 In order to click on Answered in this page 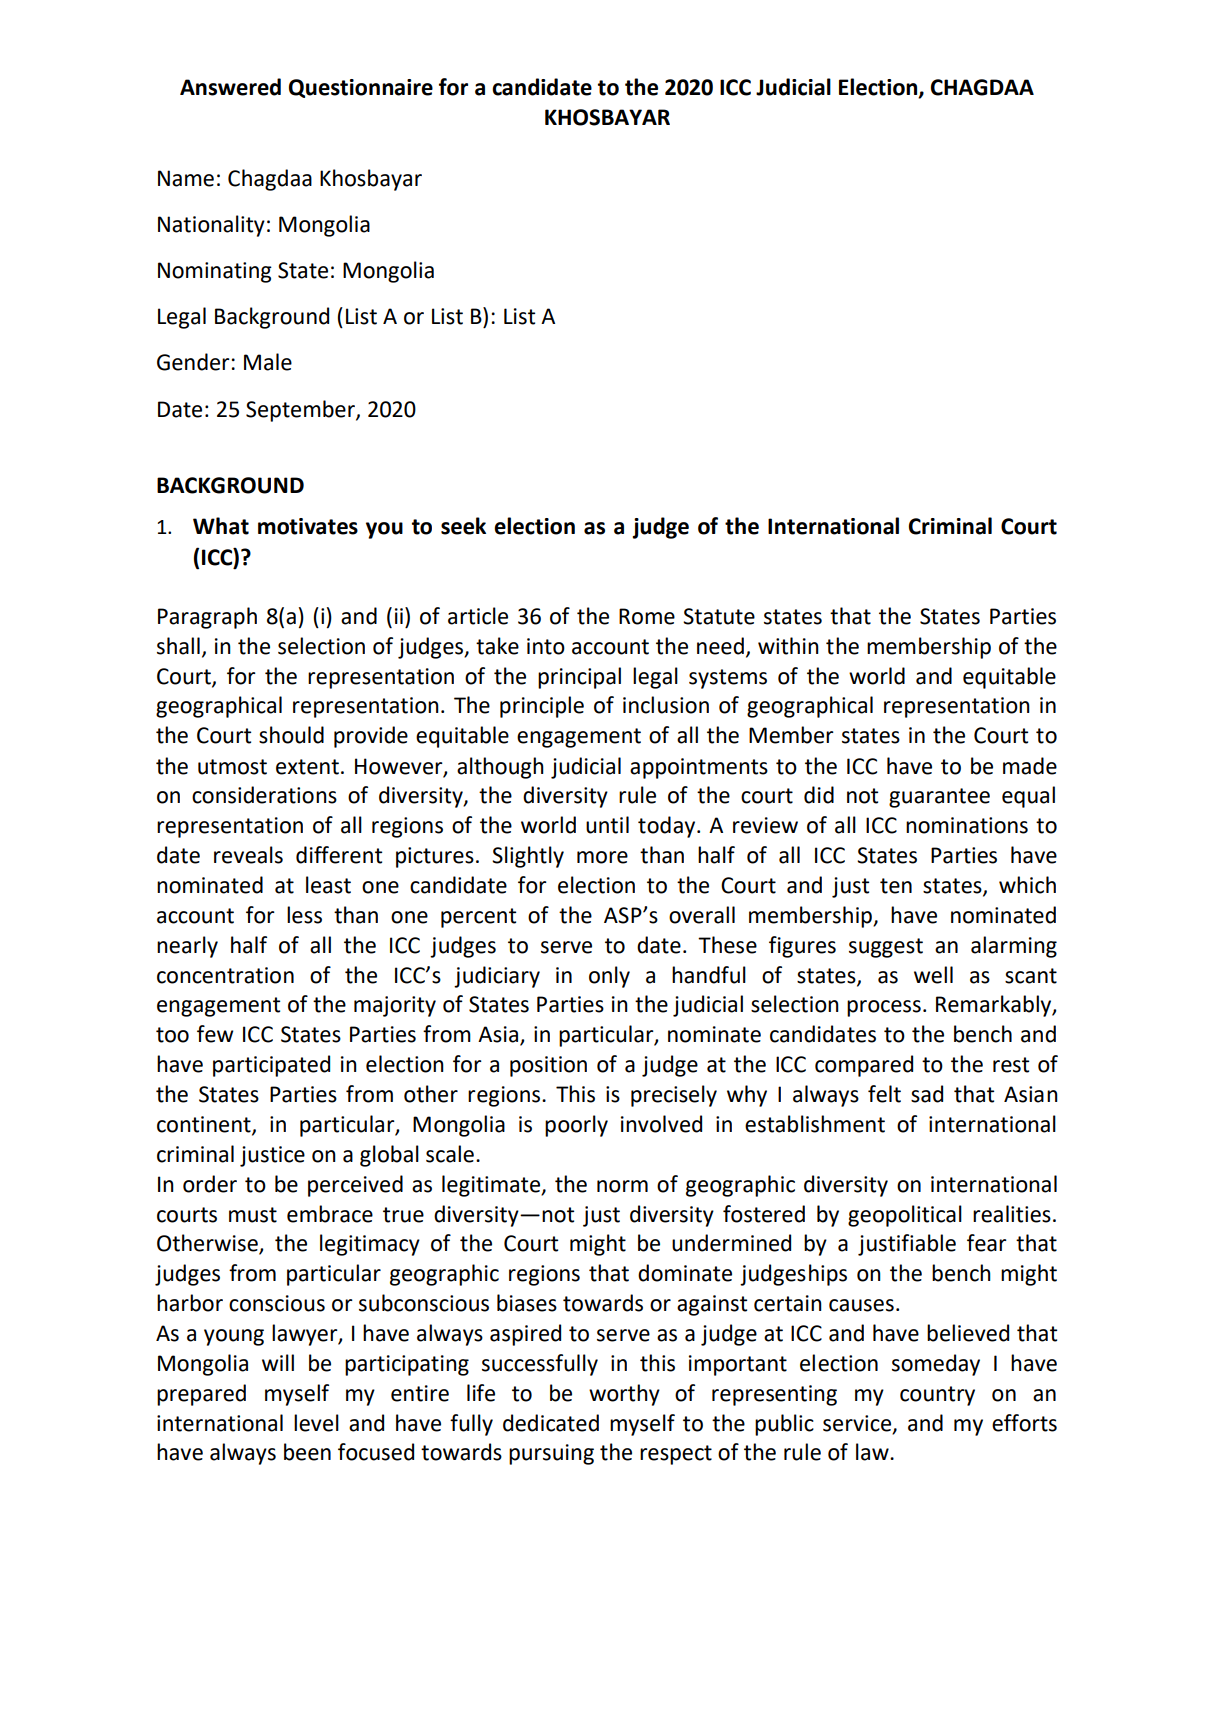, I will do `click(230, 87)`.
